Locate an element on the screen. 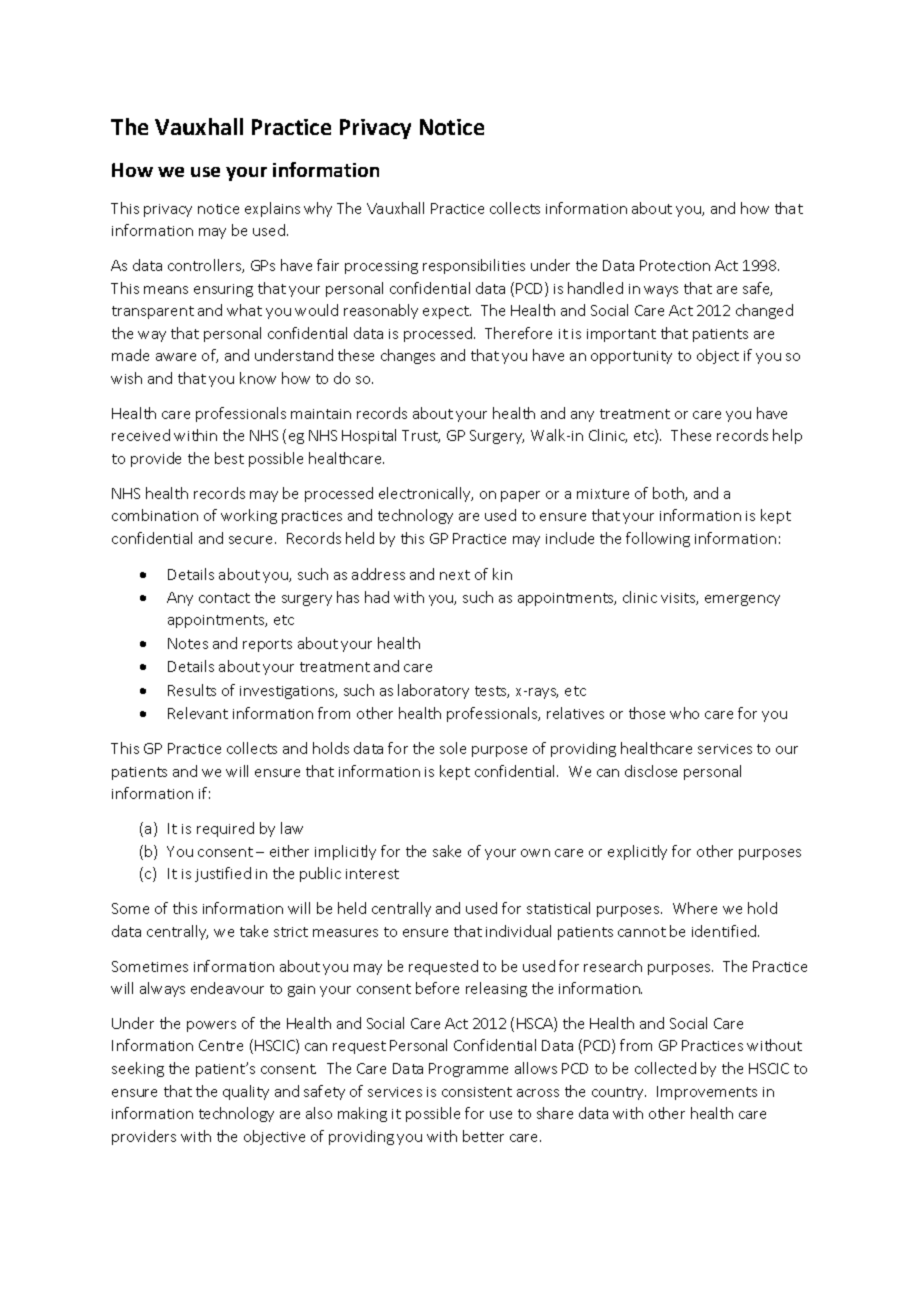 The width and height of the screenshot is (924, 1308). quality is located at coordinates (246, 1092).
